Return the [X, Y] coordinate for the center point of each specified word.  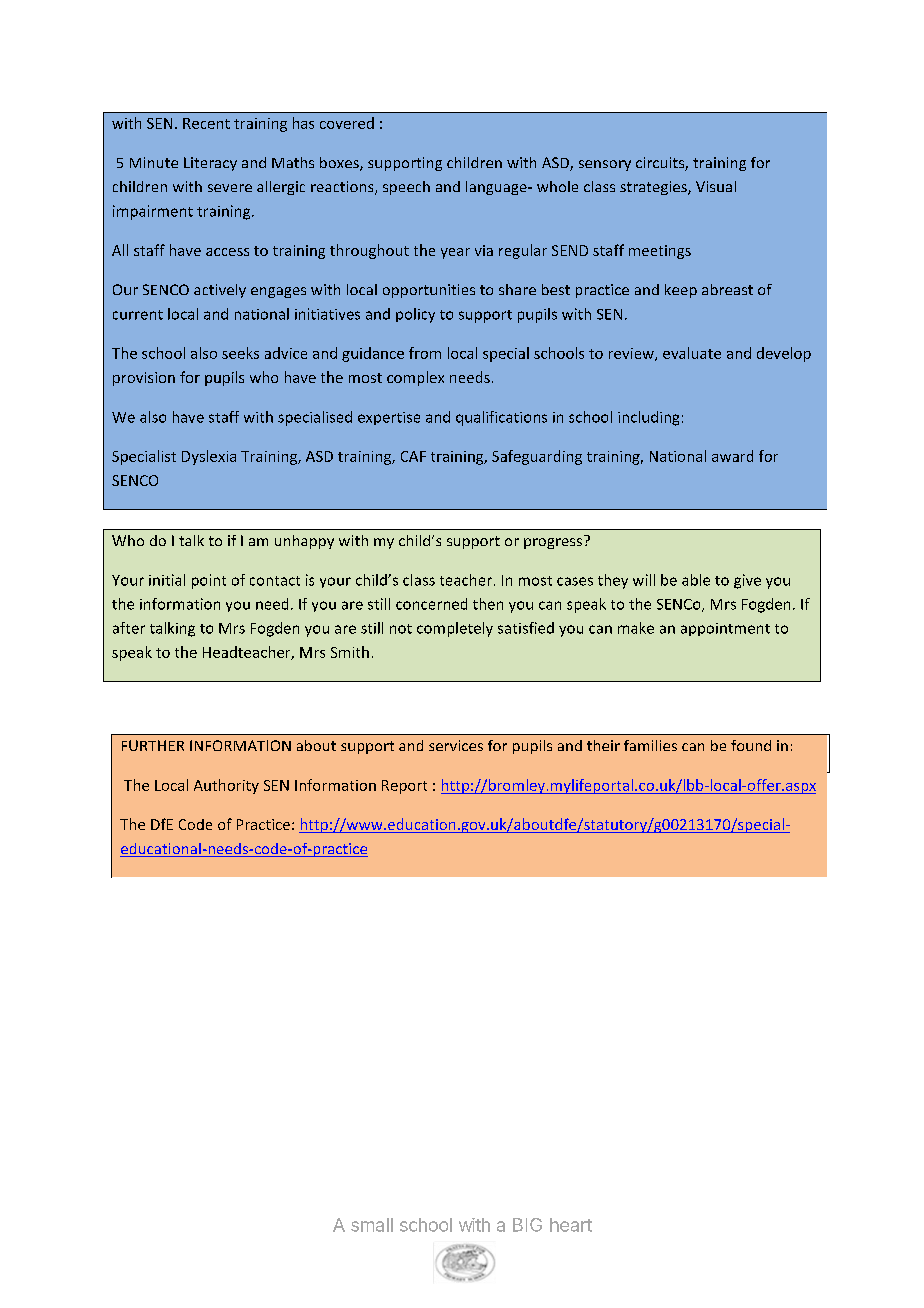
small [372, 1225]
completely [455, 629]
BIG [527, 1225]
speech [406, 188]
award [732, 456]
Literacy [210, 164]
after [129, 628]
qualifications [501, 418]
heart [571, 1225]
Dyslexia [209, 457]
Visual [716, 186]
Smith [350, 652]
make [636, 628]
